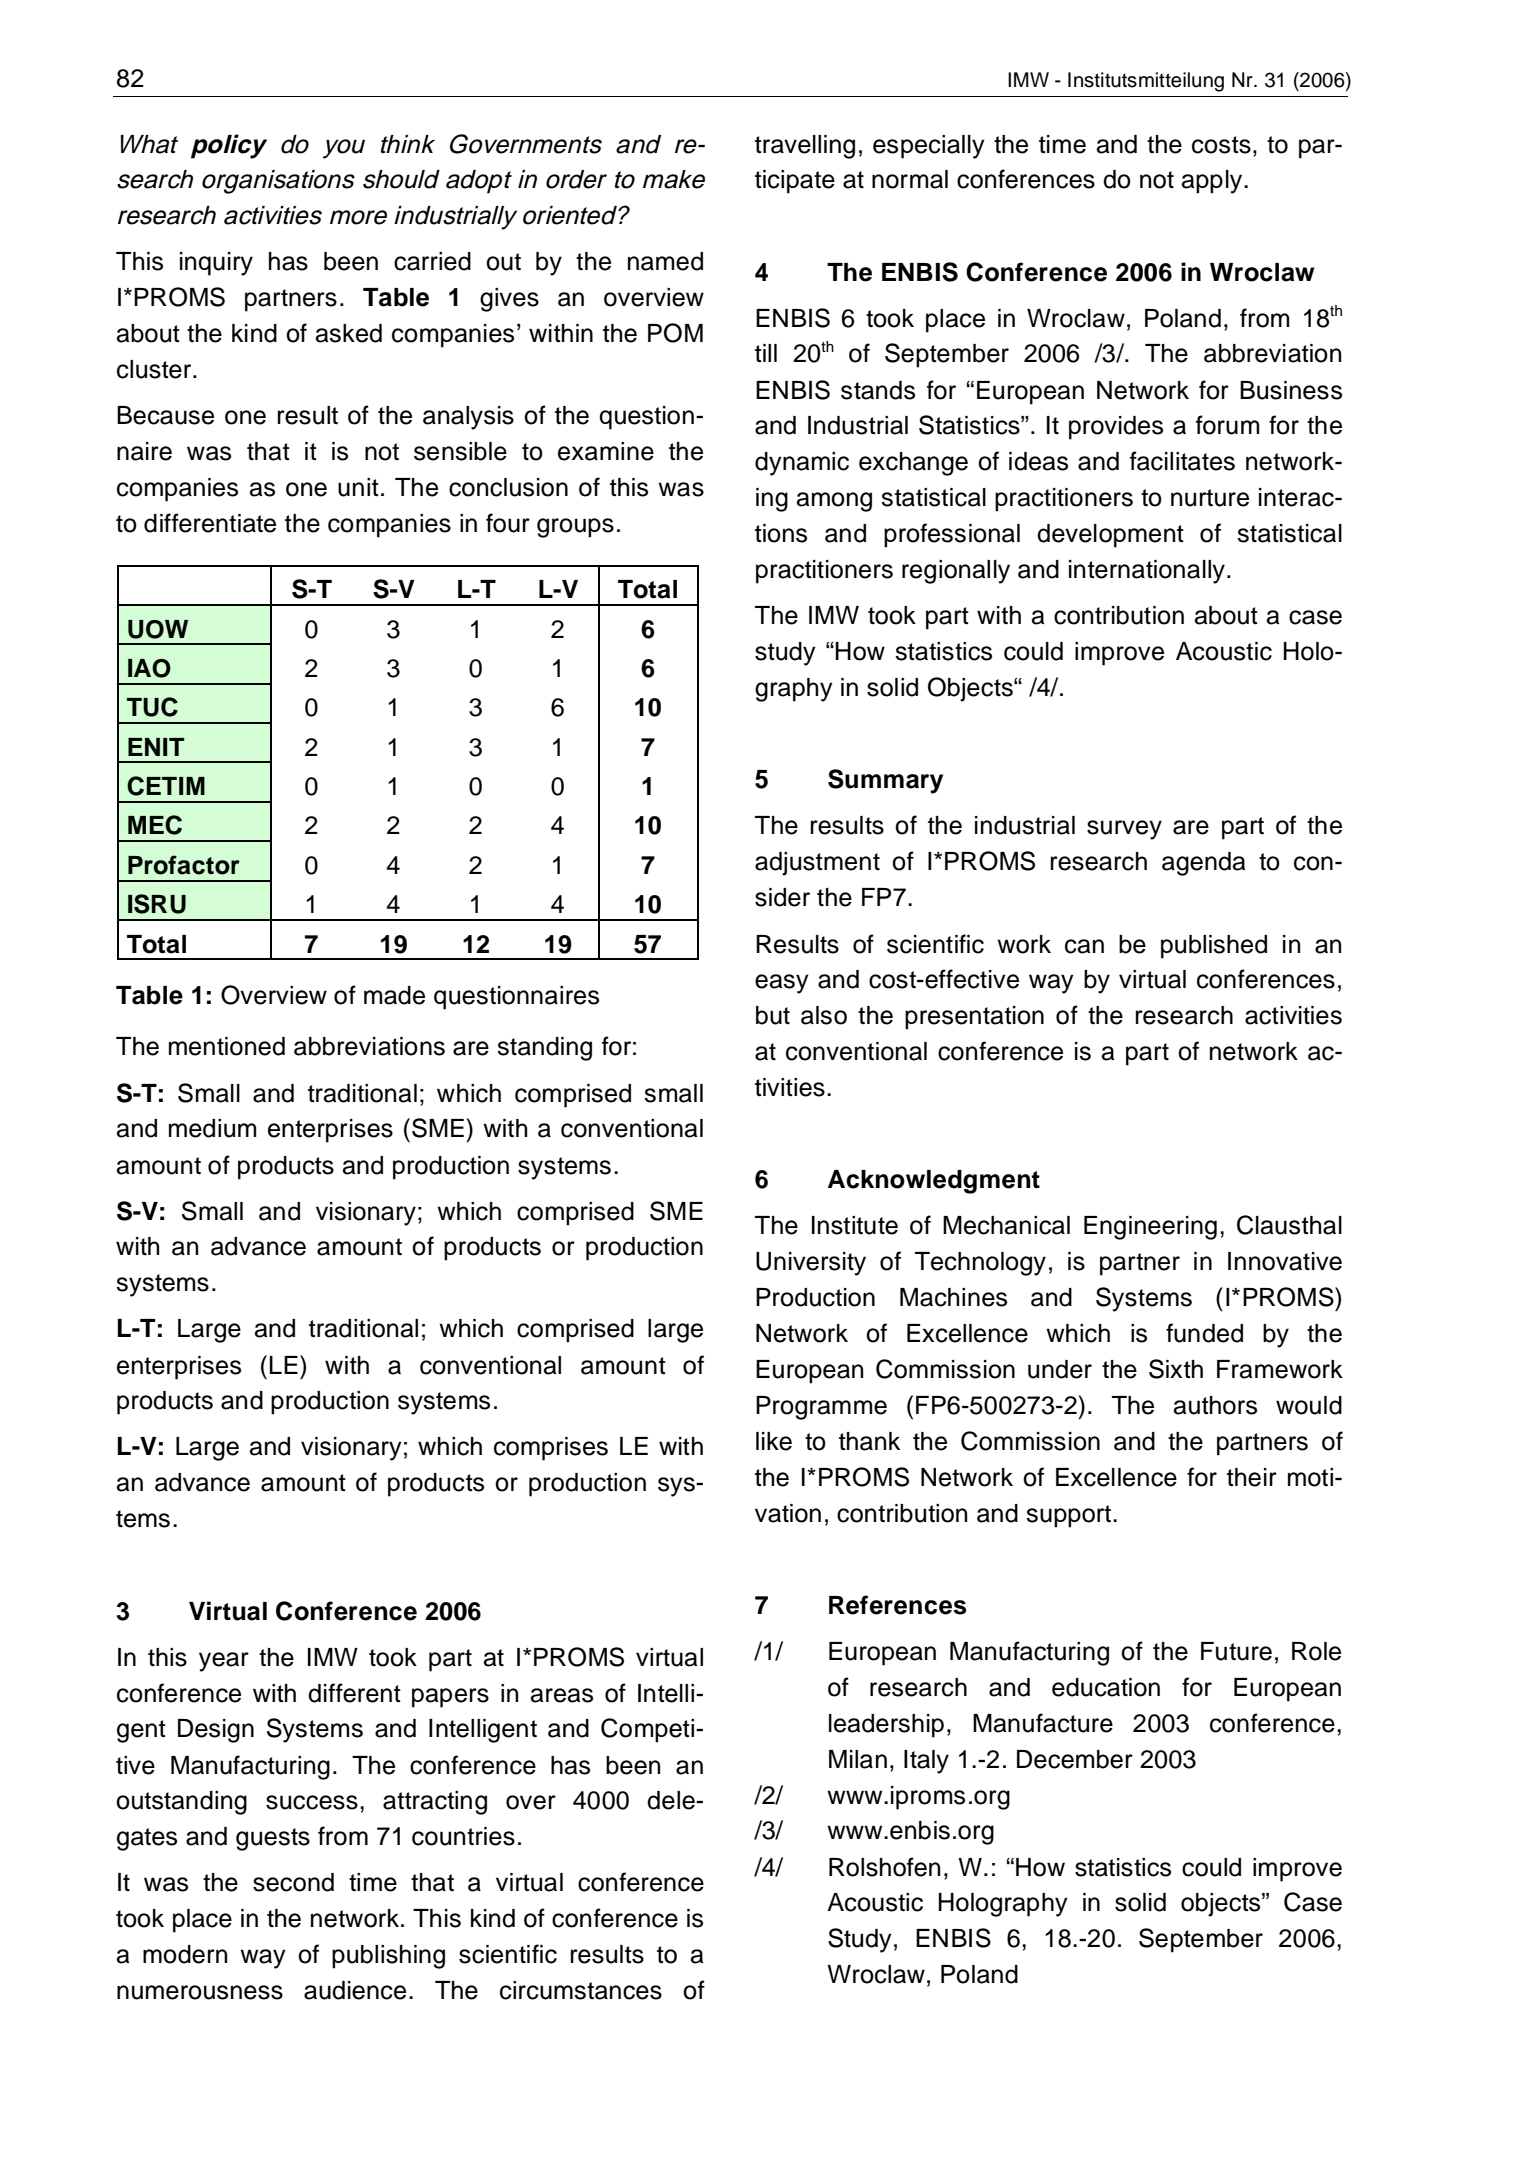 Image resolution: width=1526 pixels, height=2159 pixels. What do you see at coordinates (1147, 572) in the screenshot?
I see `internationally` at bounding box center [1147, 572].
